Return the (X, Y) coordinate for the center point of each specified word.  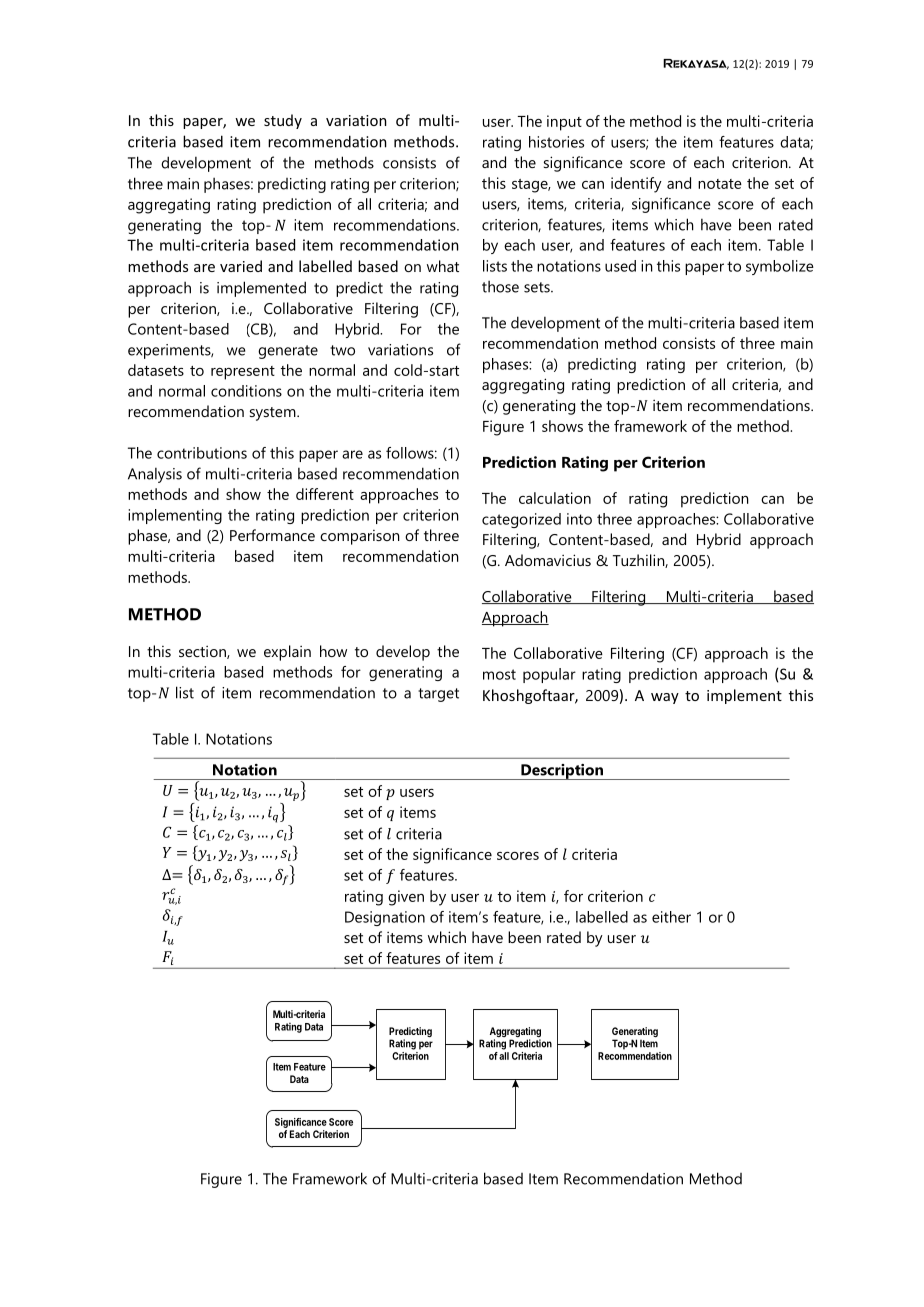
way (665, 698)
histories (556, 142)
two (342, 350)
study (283, 121)
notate (720, 184)
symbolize (780, 267)
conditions (246, 391)
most (499, 674)
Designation (385, 918)
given (406, 898)
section (203, 652)
